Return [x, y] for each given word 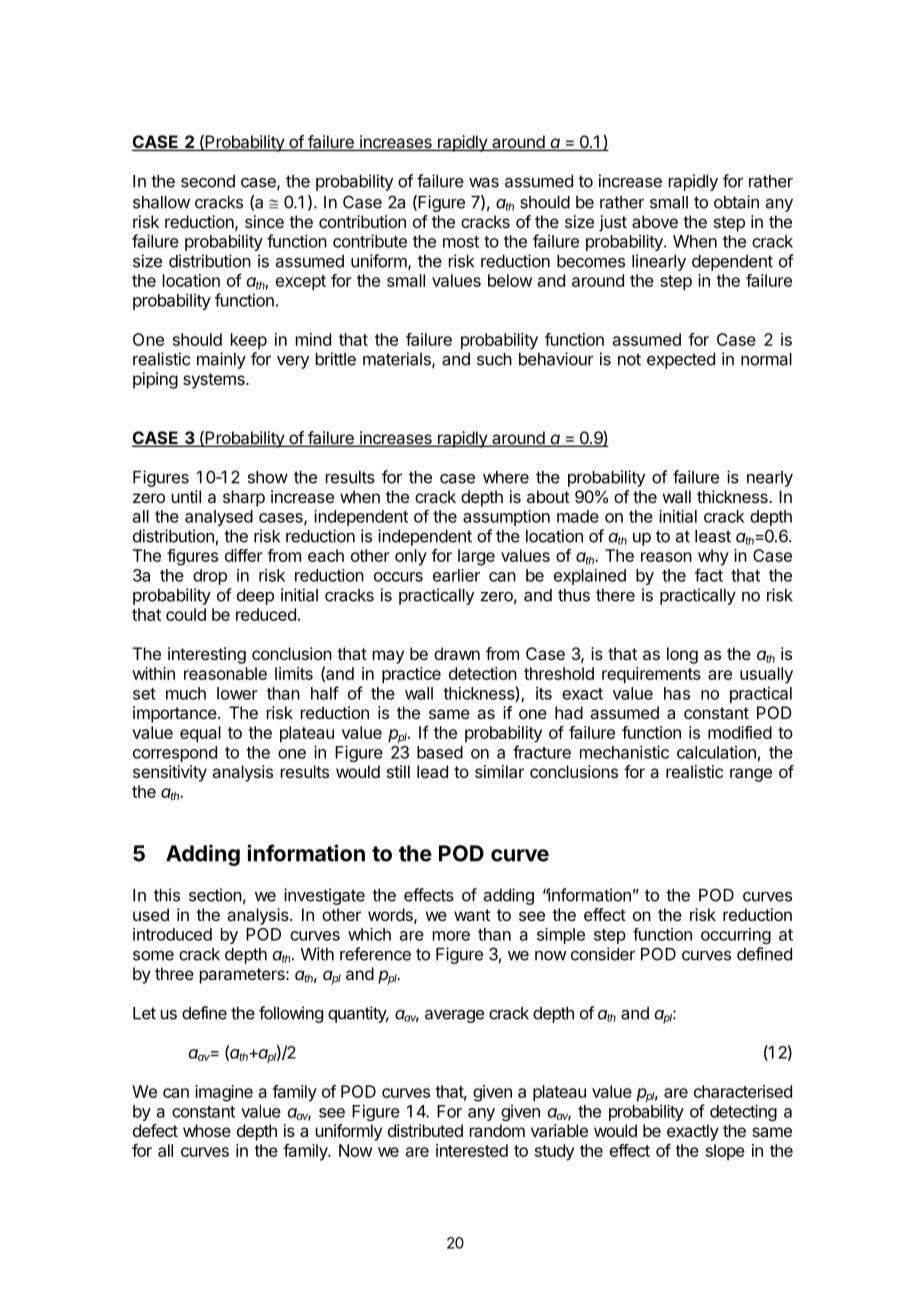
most [461, 242]
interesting [207, 655]
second [208, 181]
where [506, 477]
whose [207, 1130]
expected [681, 361]
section [215, 895]
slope [725, 1152]
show [268, 477]
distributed [425, 1130]
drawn [457, 653]
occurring [736, 936]
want [472, 915]
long [682, 655]
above [655, 221]
